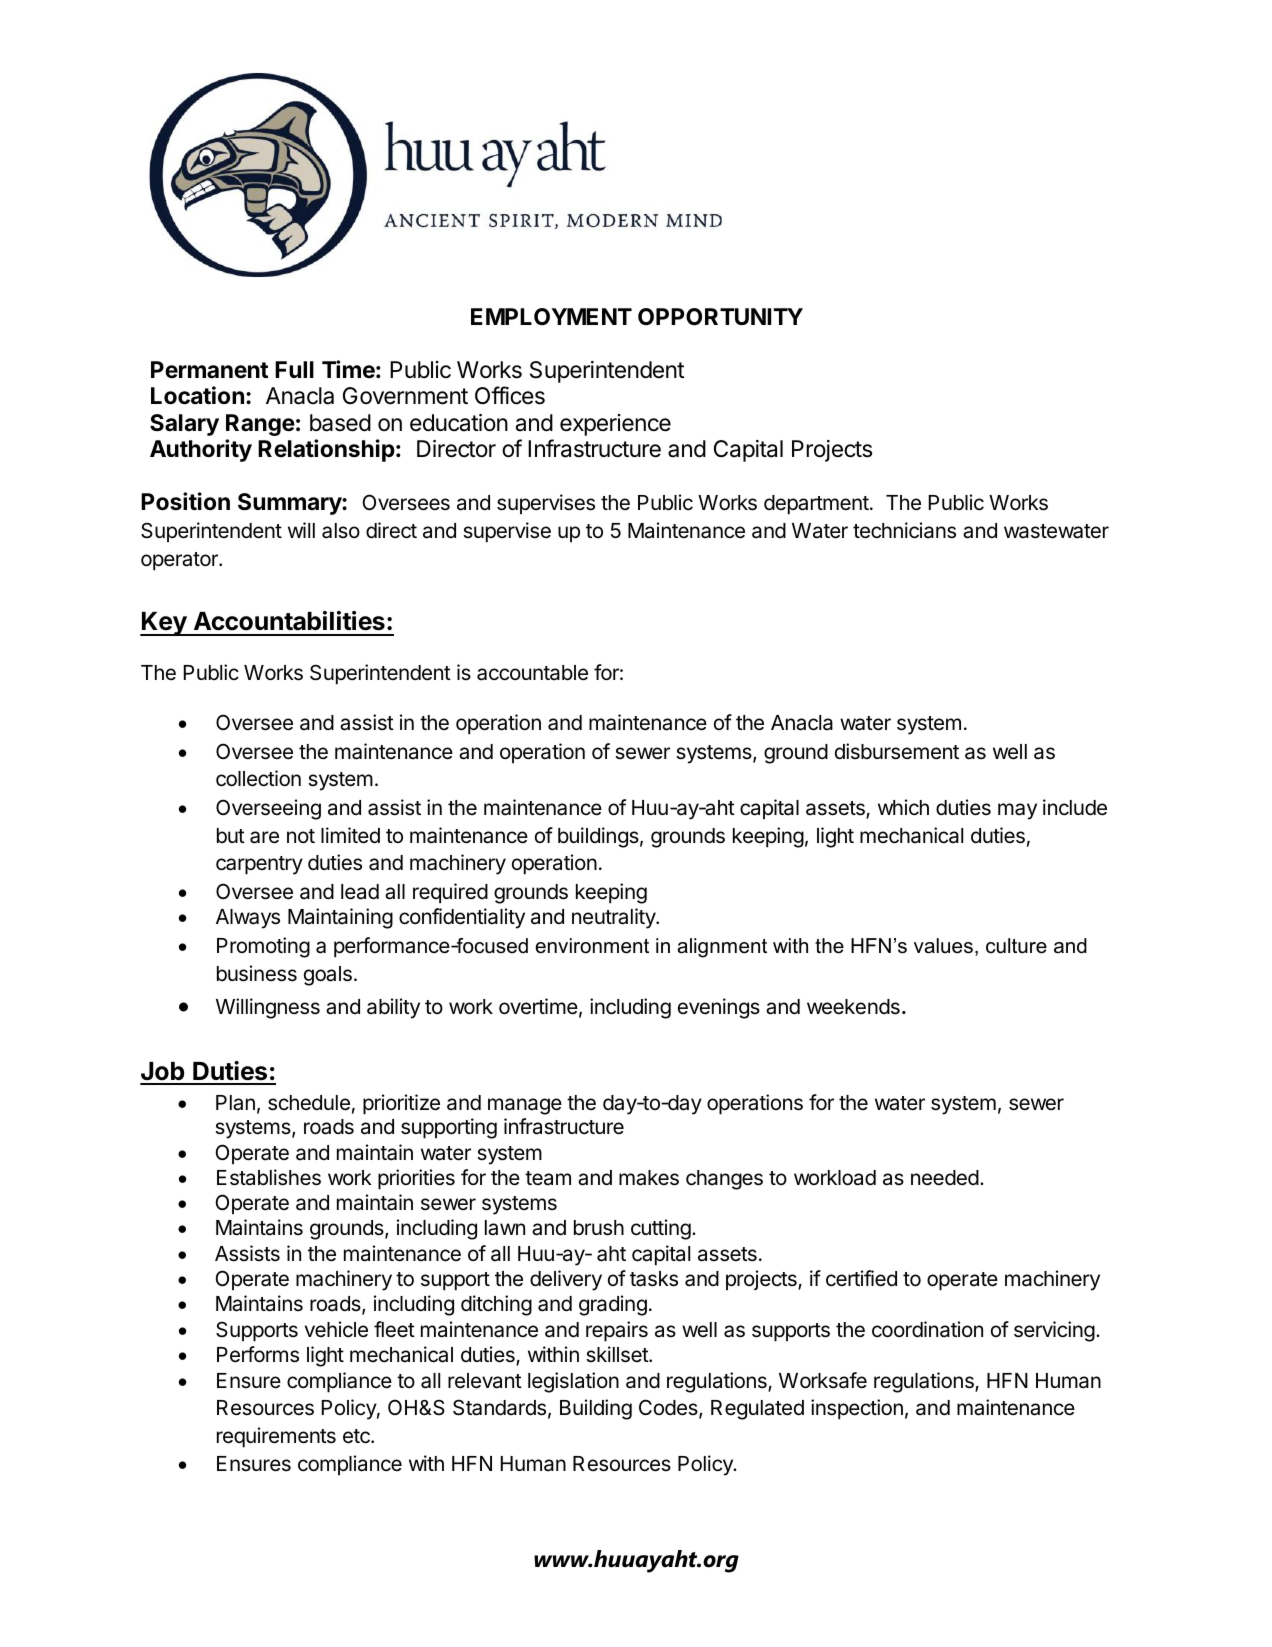 Image resolution: width=1272 pixels, height=1647 pixels. Describe the element at coordinates (294, 369) in the document. I see `Full` at that location.
